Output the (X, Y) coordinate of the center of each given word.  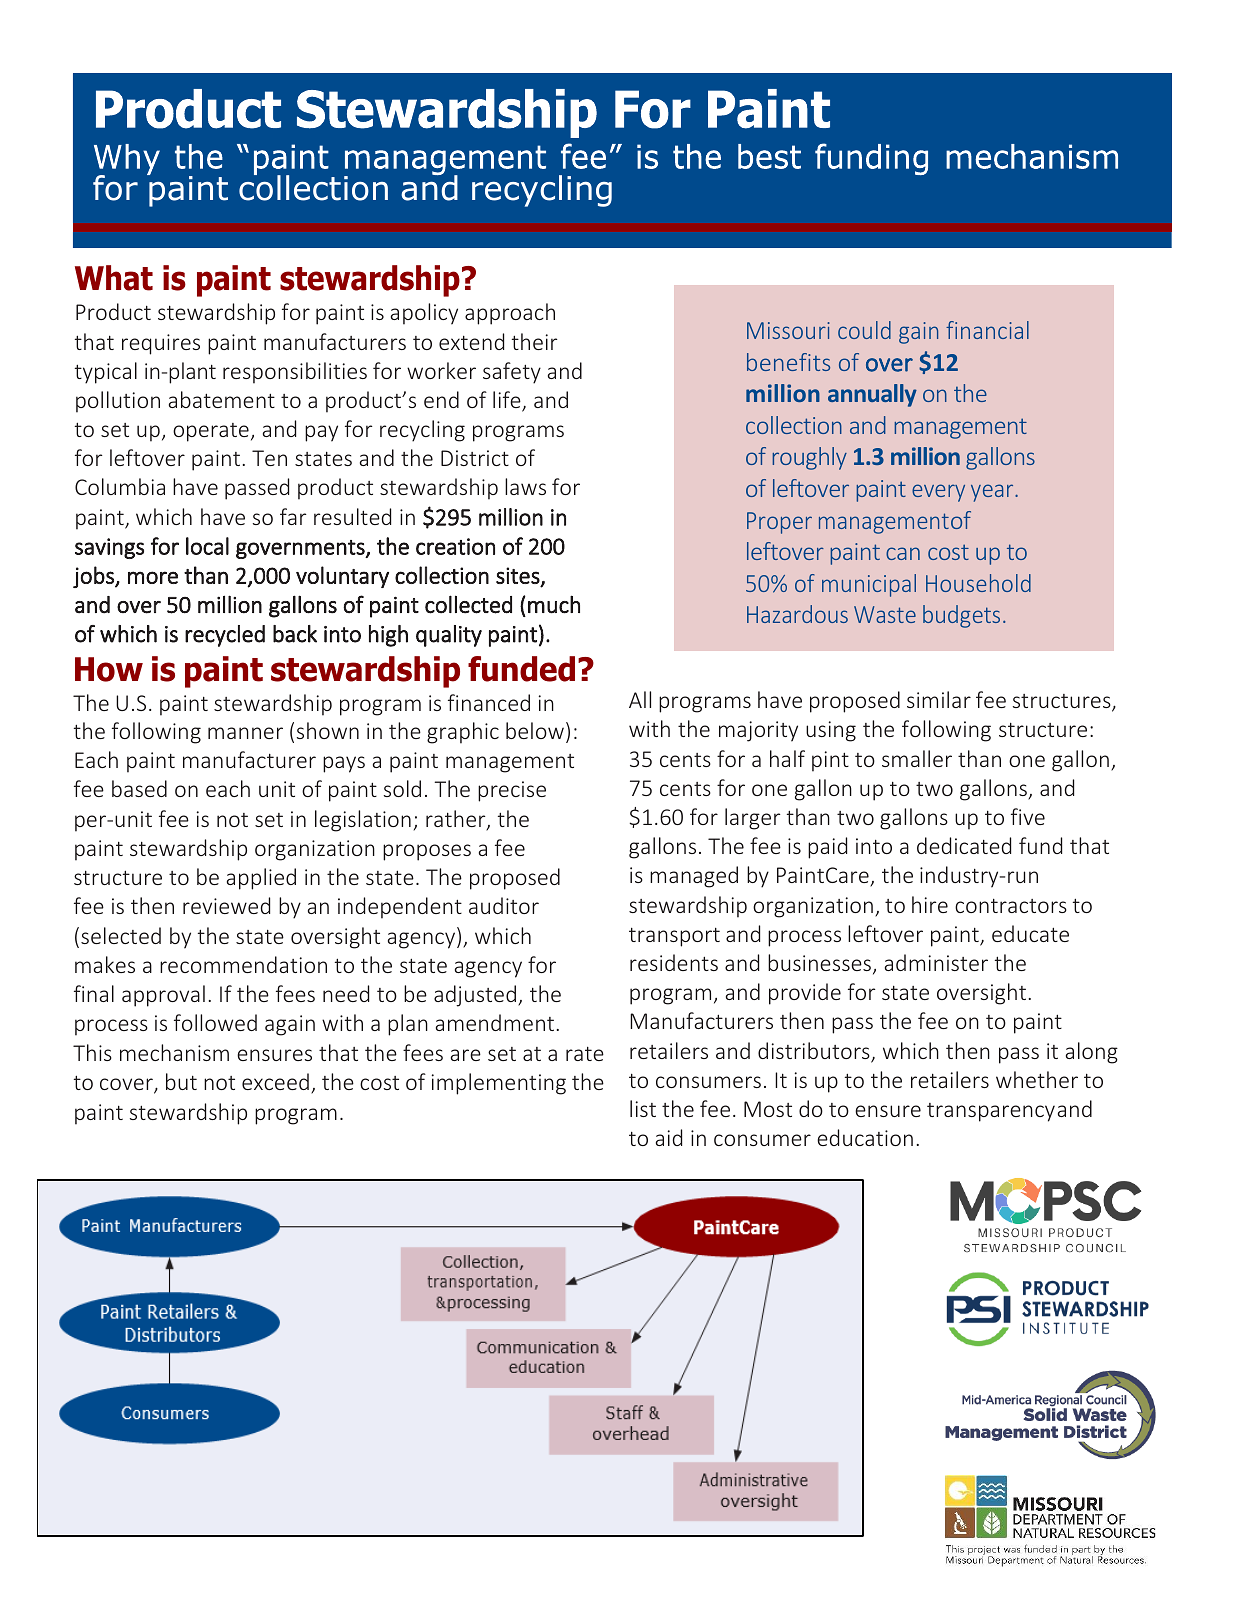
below (535, 730)
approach (510, 314)
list (643, 1108)
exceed (275, 1081)
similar (939, 699)
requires (161, 344)
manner (245, 733)
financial (987, 330)
